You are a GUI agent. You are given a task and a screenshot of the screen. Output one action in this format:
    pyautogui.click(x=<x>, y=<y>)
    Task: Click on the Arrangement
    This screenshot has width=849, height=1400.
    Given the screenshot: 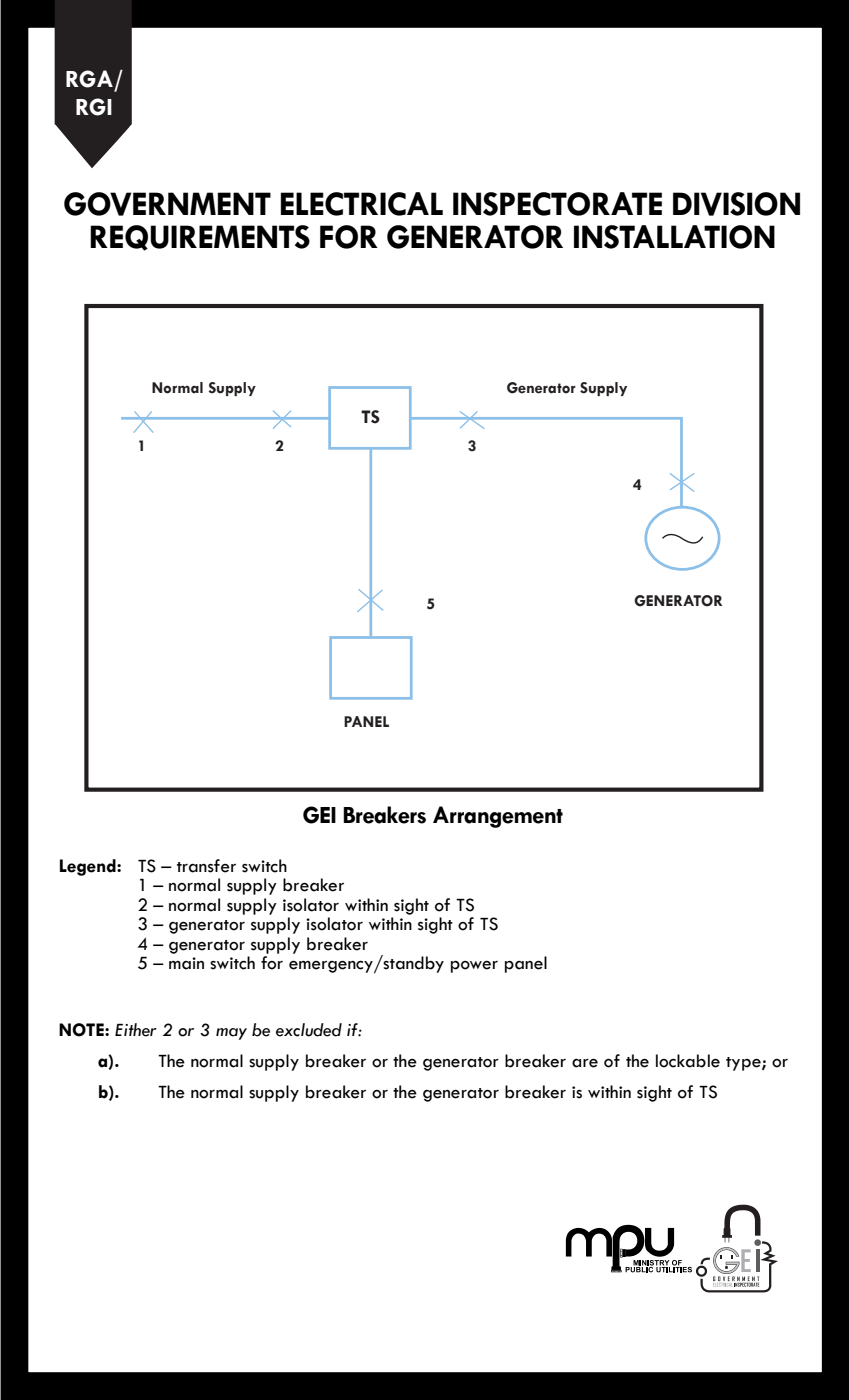 What is the action you would take?
    pyautogui.click(x=498, y=817)
